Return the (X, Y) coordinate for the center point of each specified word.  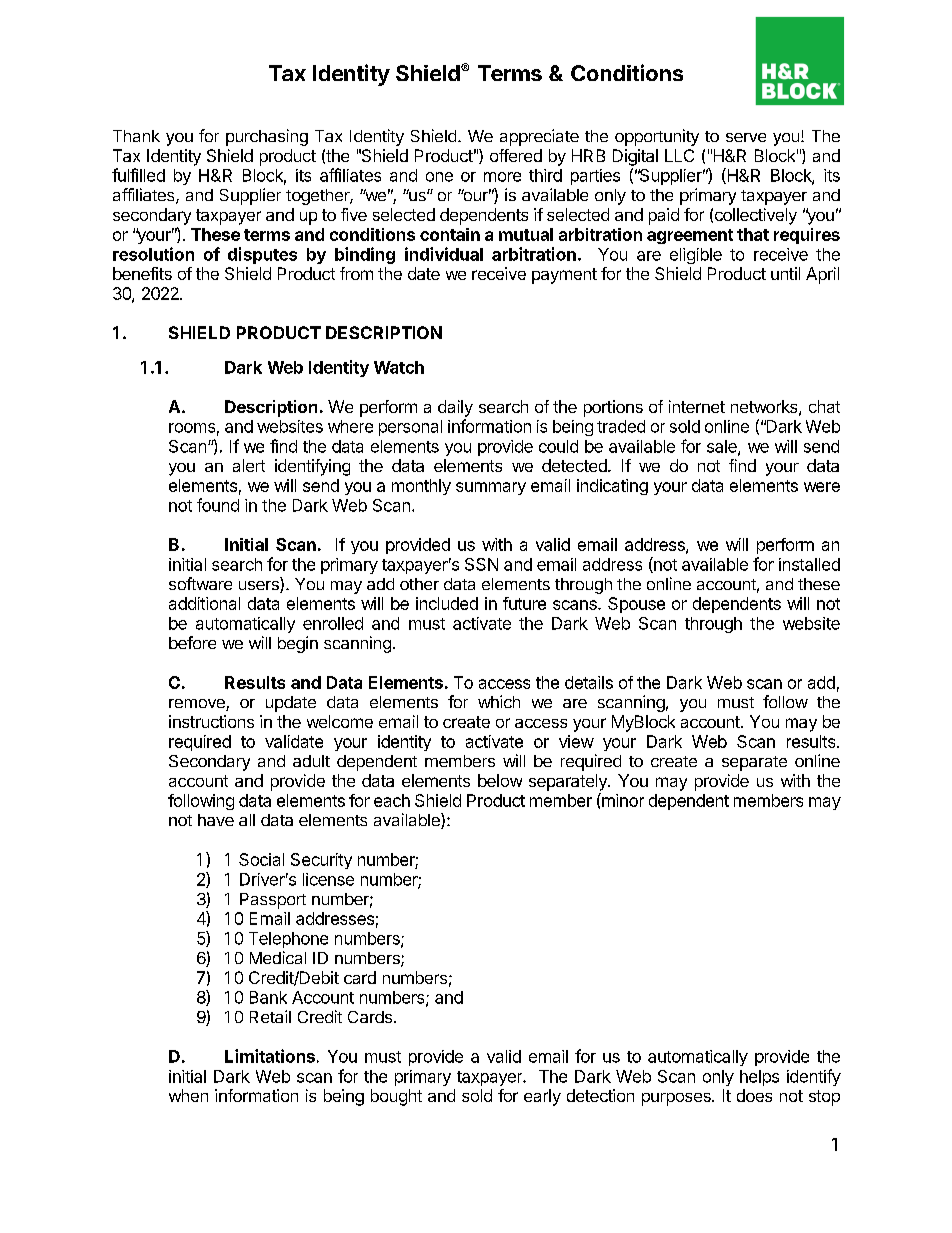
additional (204, 603)
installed (809, 564)
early (542, 1097)
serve (746, 137)
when (188, 1095)
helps (759, 1078)
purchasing (267, 137)
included (447, 603)
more (502, 177)
